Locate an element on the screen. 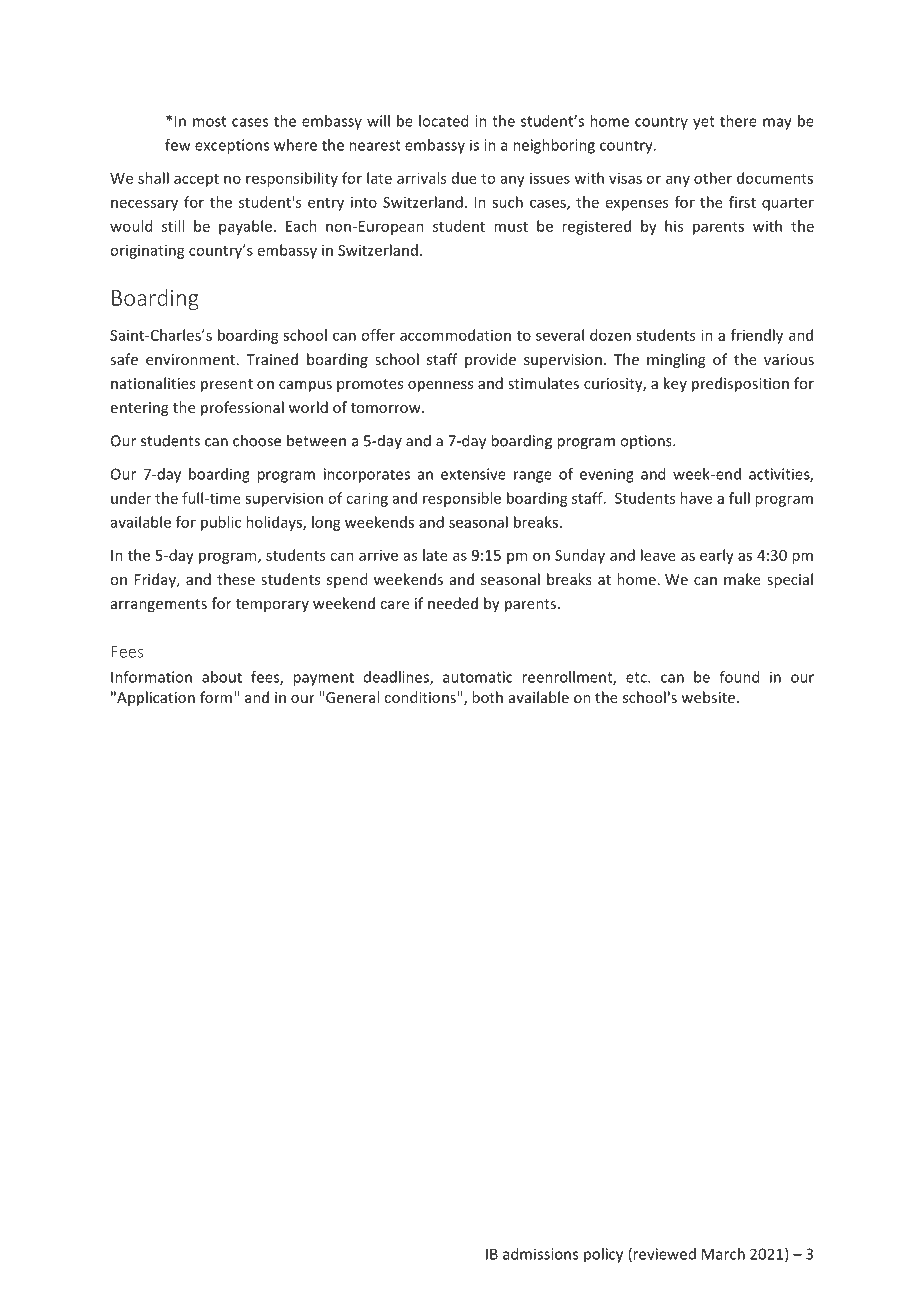  both is located at coordinates (487, 697).
